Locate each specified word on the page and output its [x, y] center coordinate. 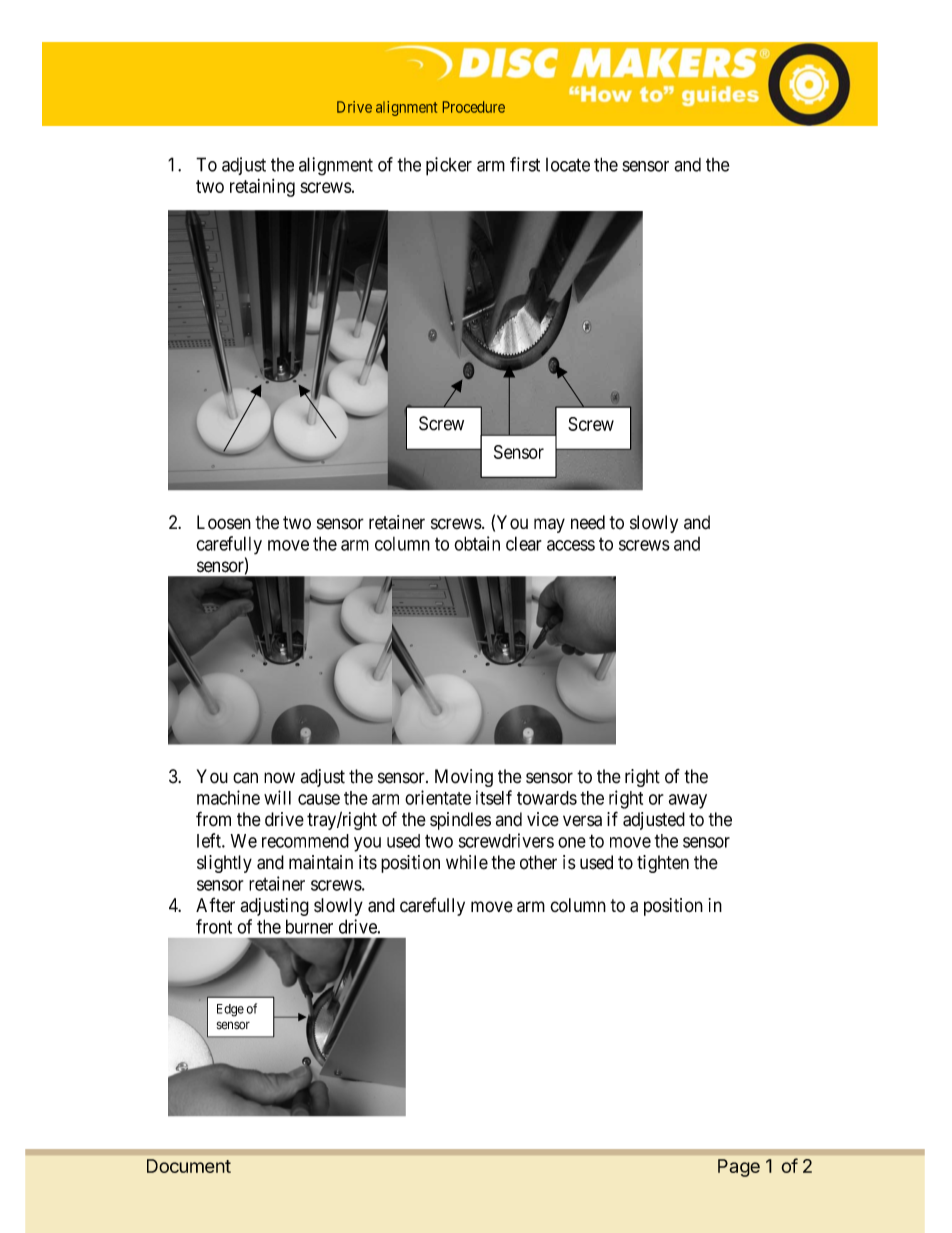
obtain [477, 543]
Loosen [224, 522]
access [571, 545]
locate [568, 165]
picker [449, 166]
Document [189, 1166]
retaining [262, 188]
